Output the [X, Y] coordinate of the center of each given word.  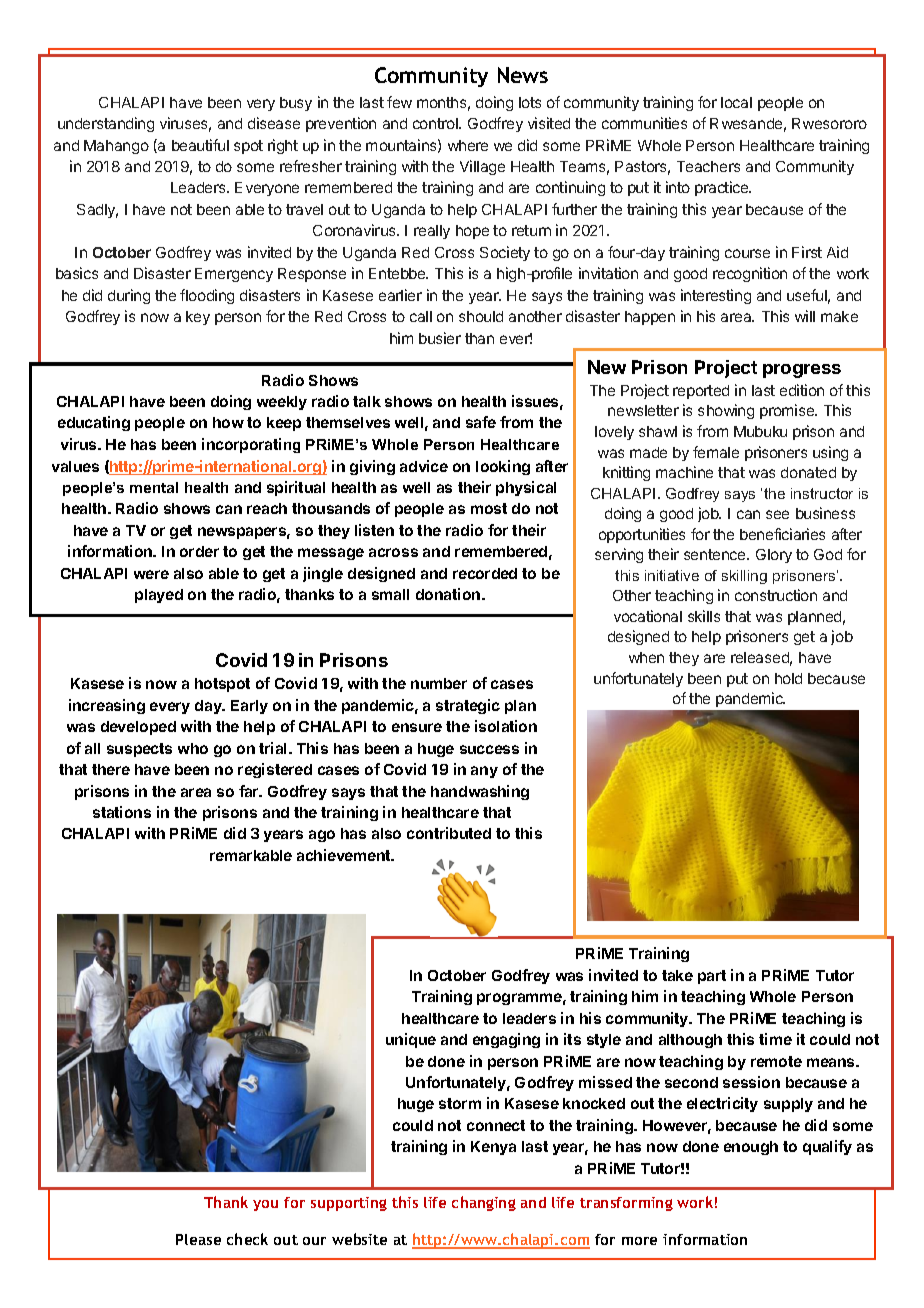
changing [484, 1203]
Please [198, 1239]
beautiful [200, 145]
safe [481, 422]
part [712, 977]
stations [122, 812]
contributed [449, 833]
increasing [107, 706]
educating [94, 423]
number [439, 683]
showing [726, 411]
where [468, 145]
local [736, 102]
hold [788, 678]
